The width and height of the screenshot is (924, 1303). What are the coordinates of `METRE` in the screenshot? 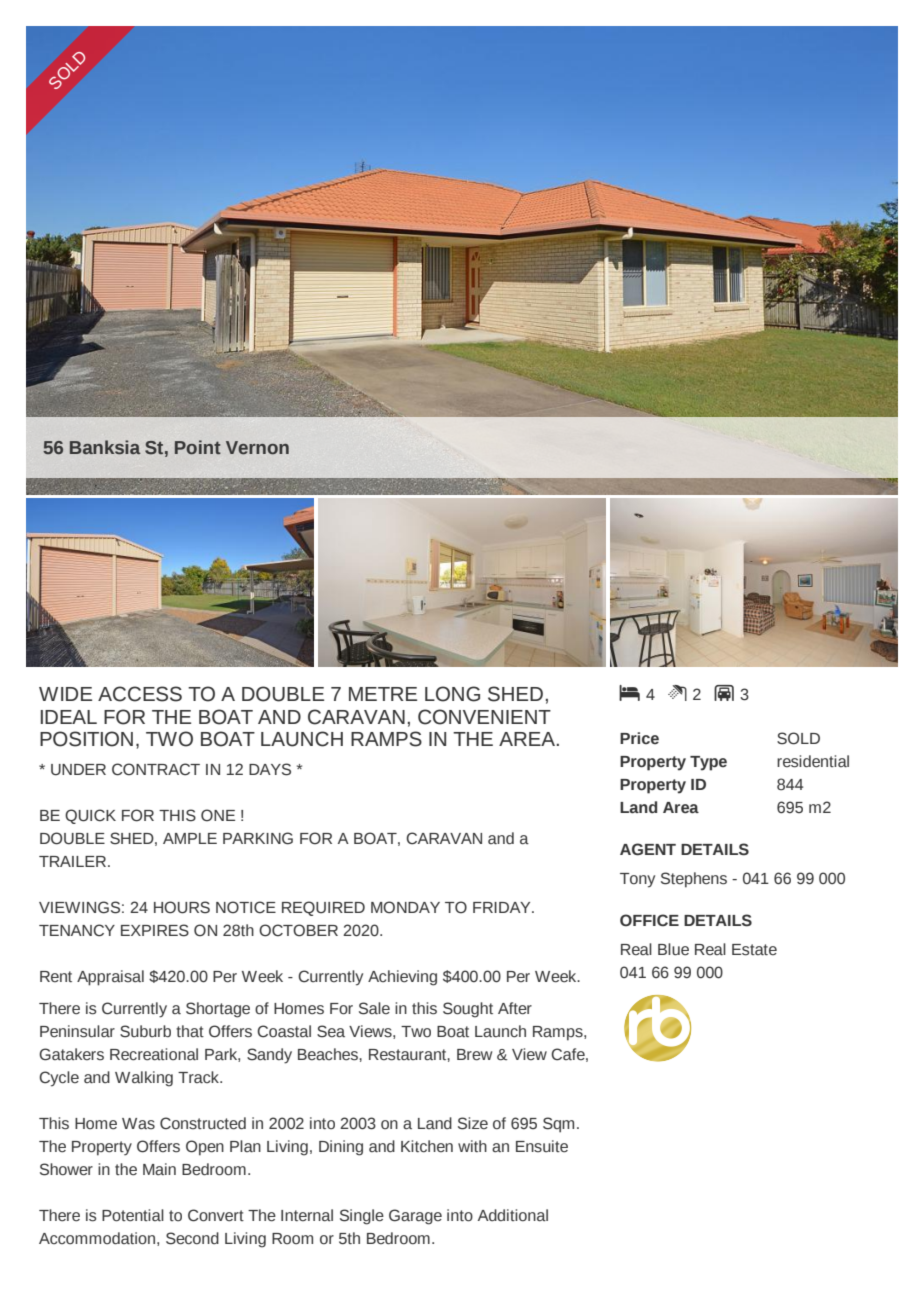 It's located at (383, 694).
